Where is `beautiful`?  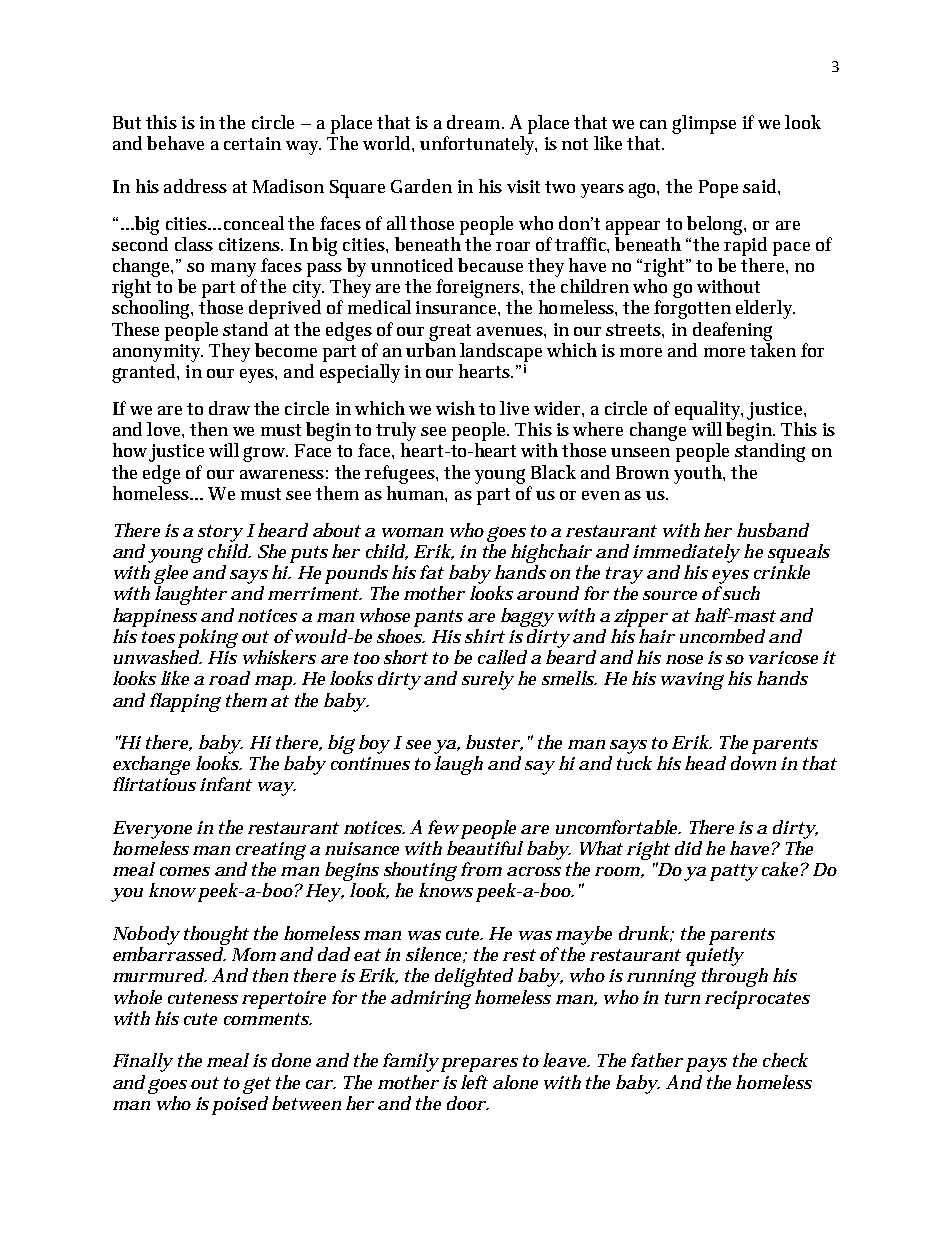
beautiful is located at coordinates (485, 848).
